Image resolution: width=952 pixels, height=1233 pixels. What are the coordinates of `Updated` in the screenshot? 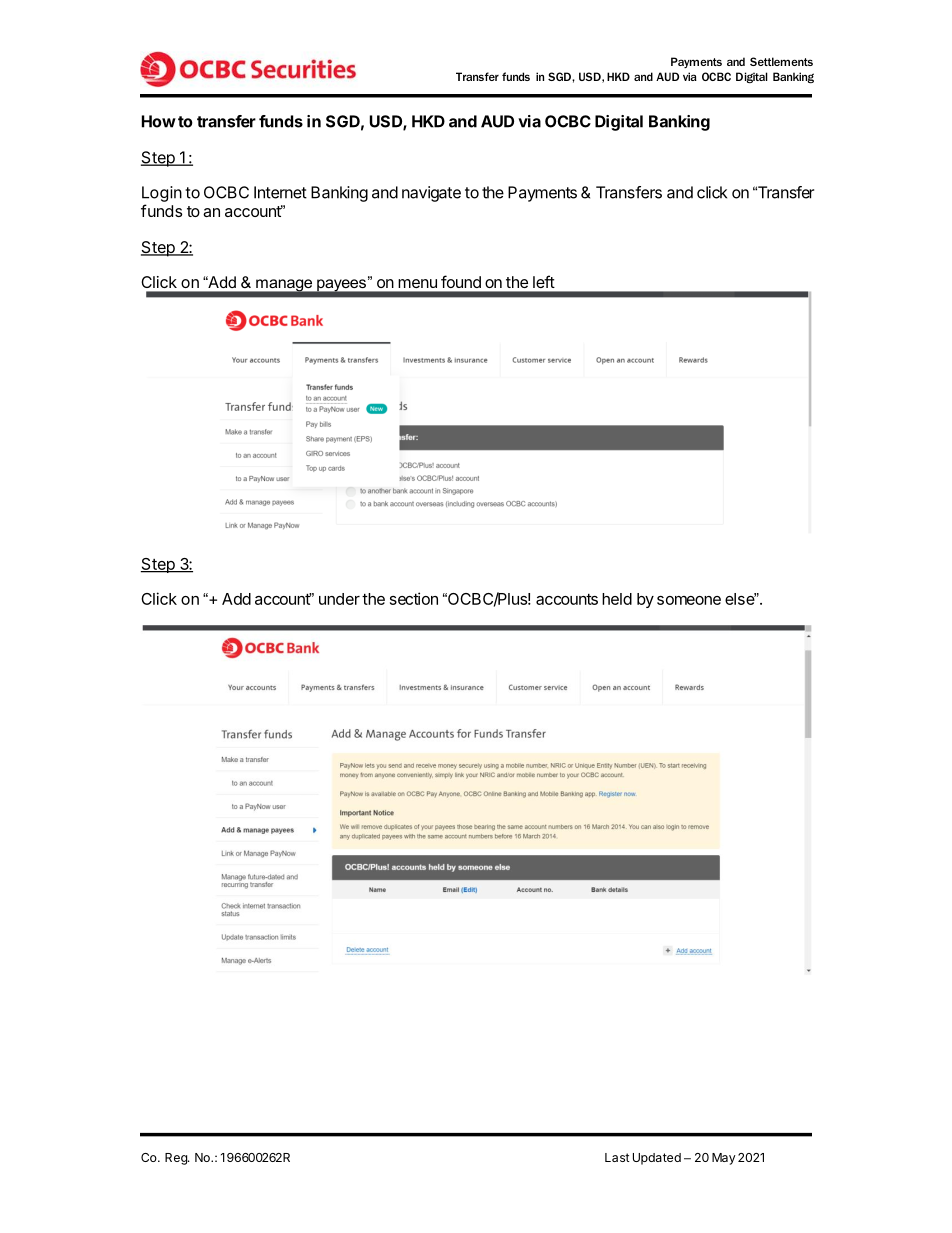 It's located at (657, 1159).
